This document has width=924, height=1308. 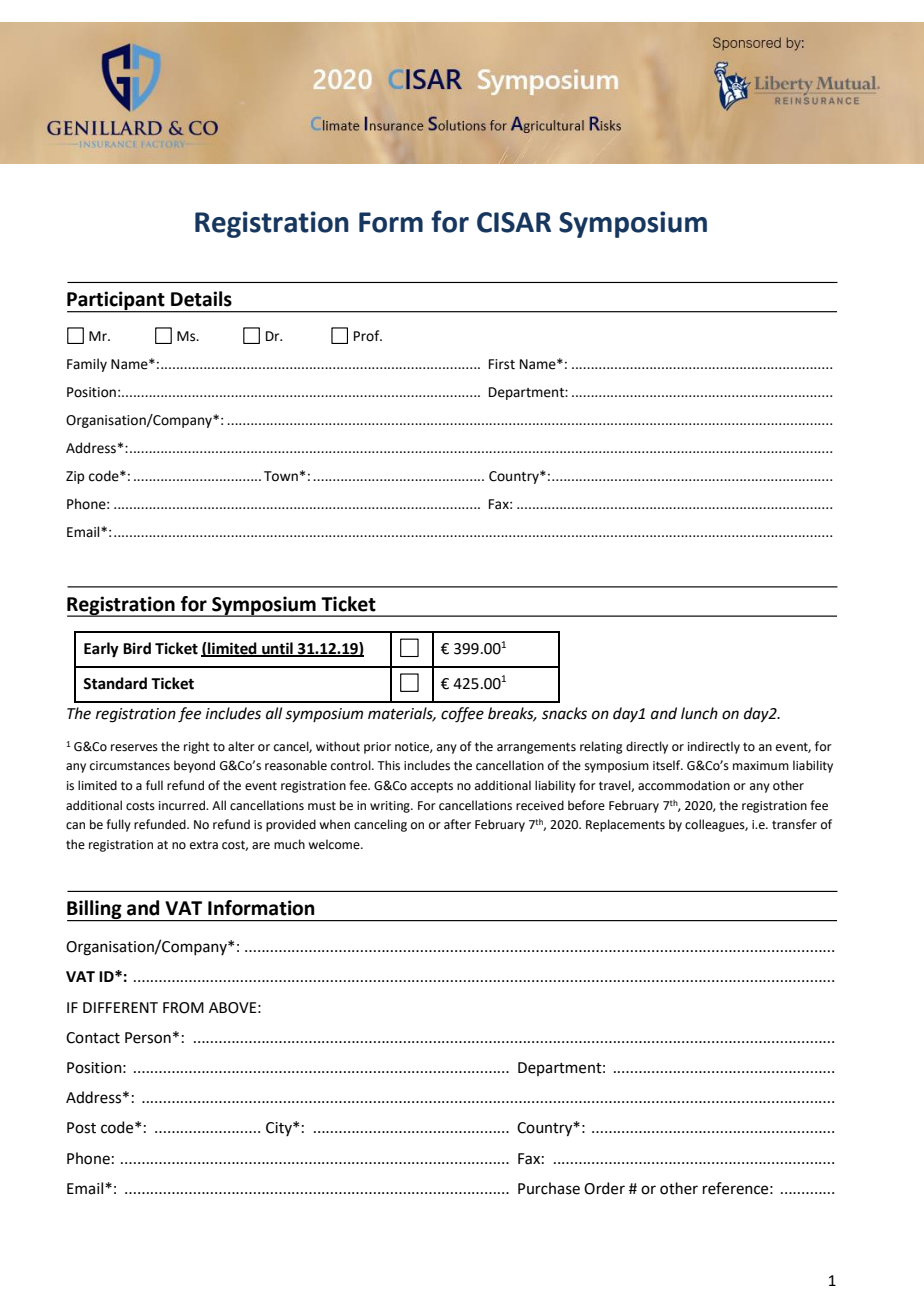 What do you see at coordinates (699, 713) in the document?
I see `lunch` at bounding box center [699, 713].
